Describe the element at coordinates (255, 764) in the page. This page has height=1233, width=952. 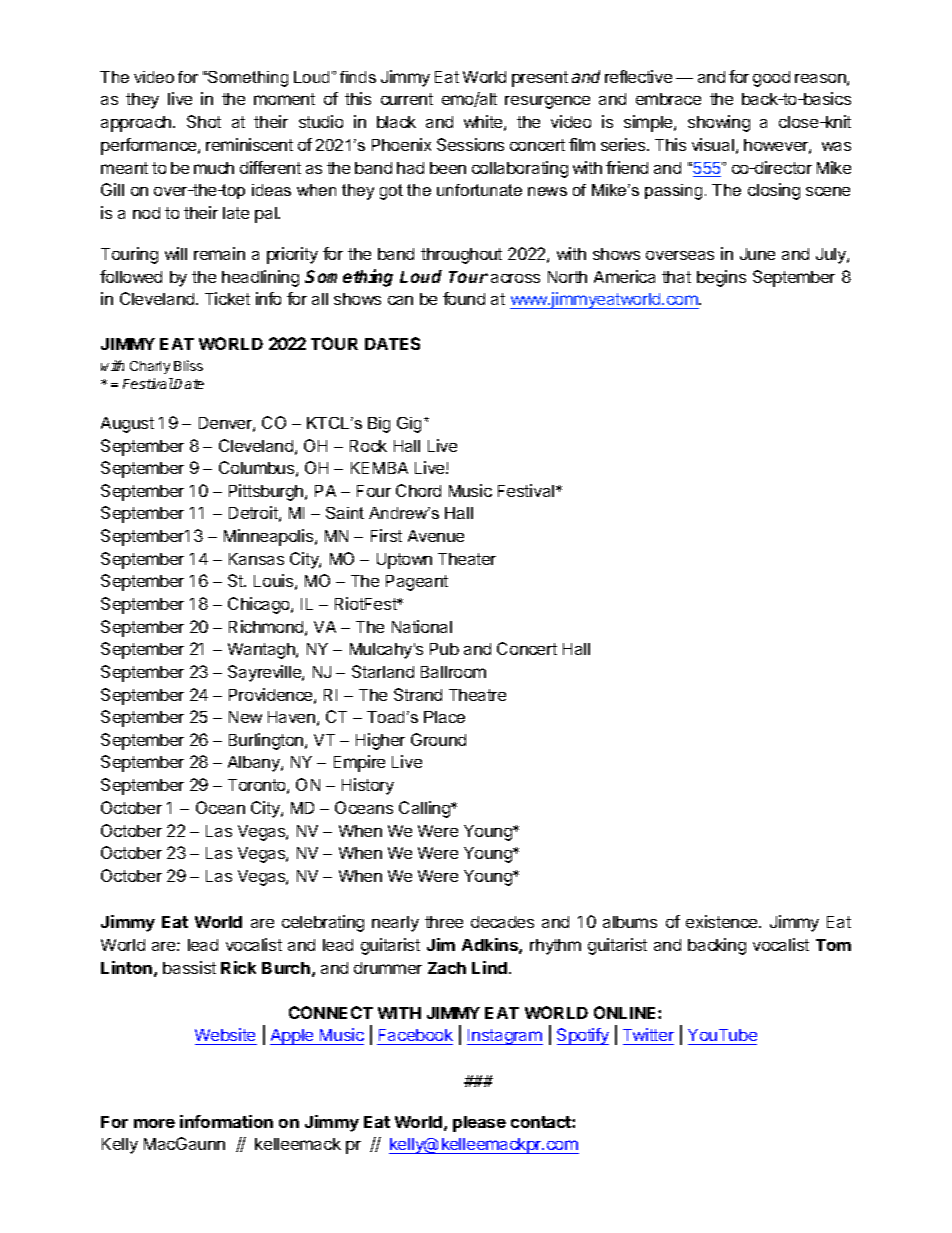
I see `Albany` at that location.
